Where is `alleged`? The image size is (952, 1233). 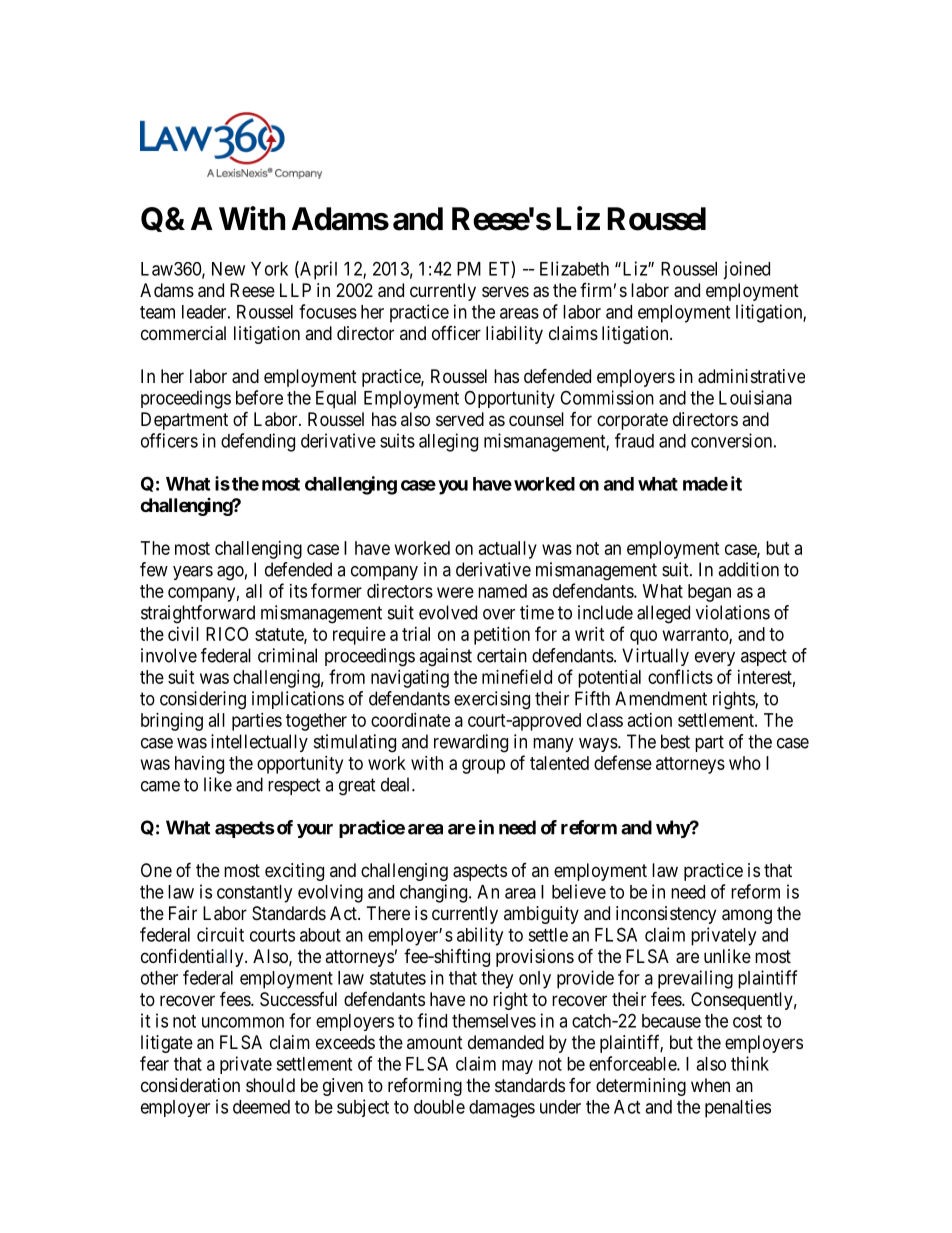
alleged is located at coordinates (663, 614).
